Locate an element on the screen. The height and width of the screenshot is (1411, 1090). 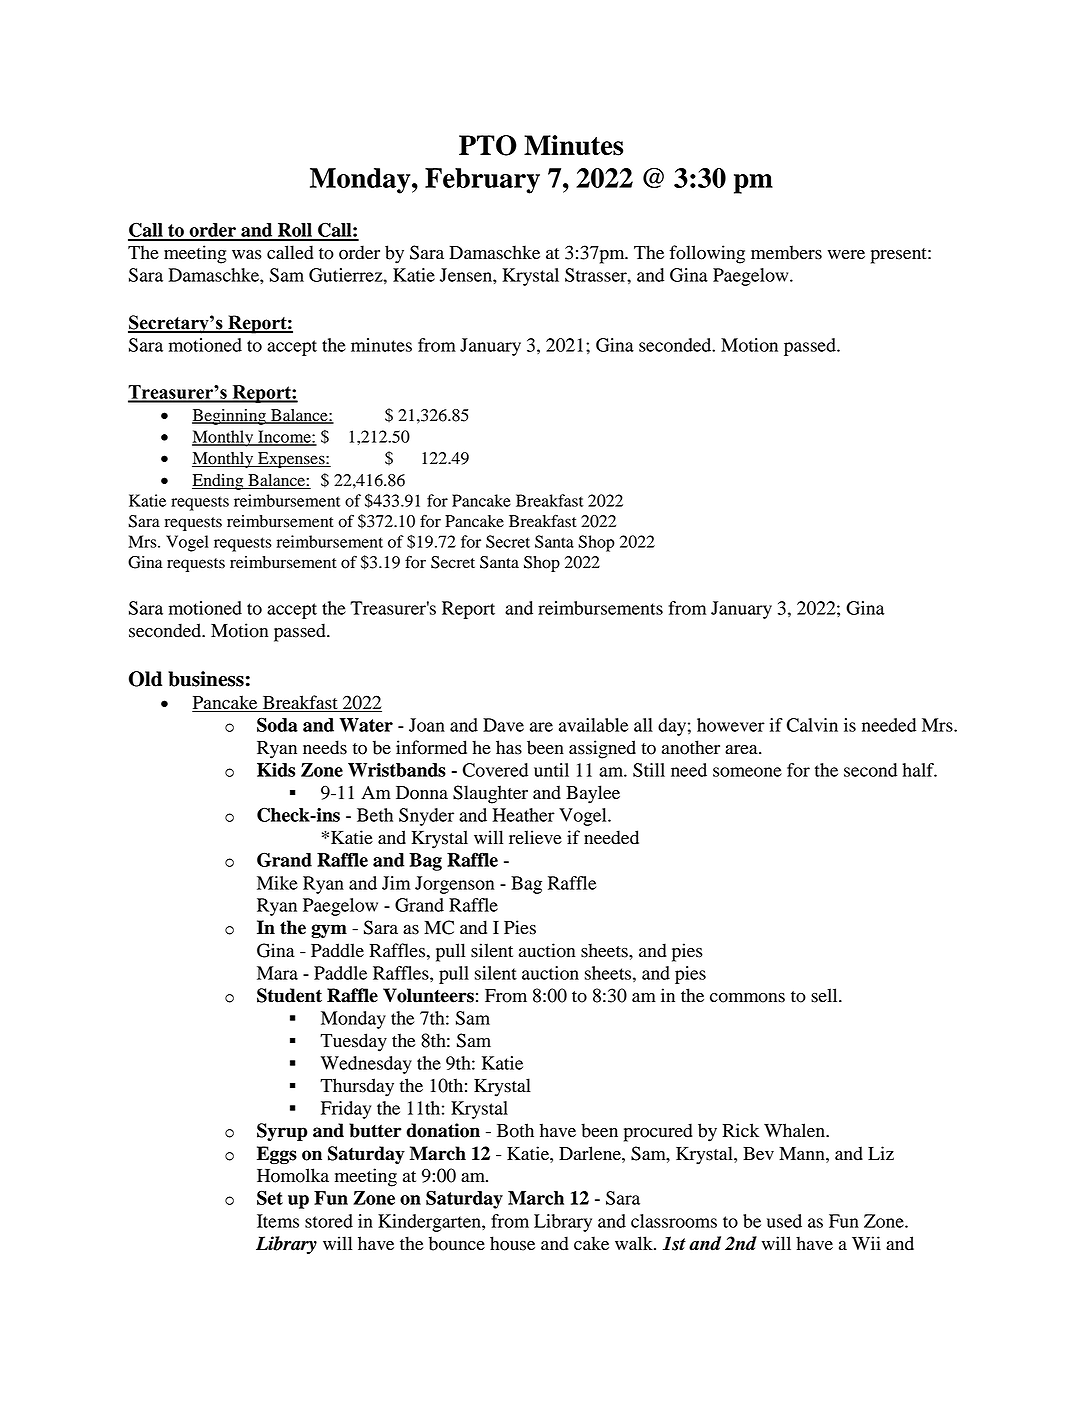
February is located at coordinates (482, 181).
